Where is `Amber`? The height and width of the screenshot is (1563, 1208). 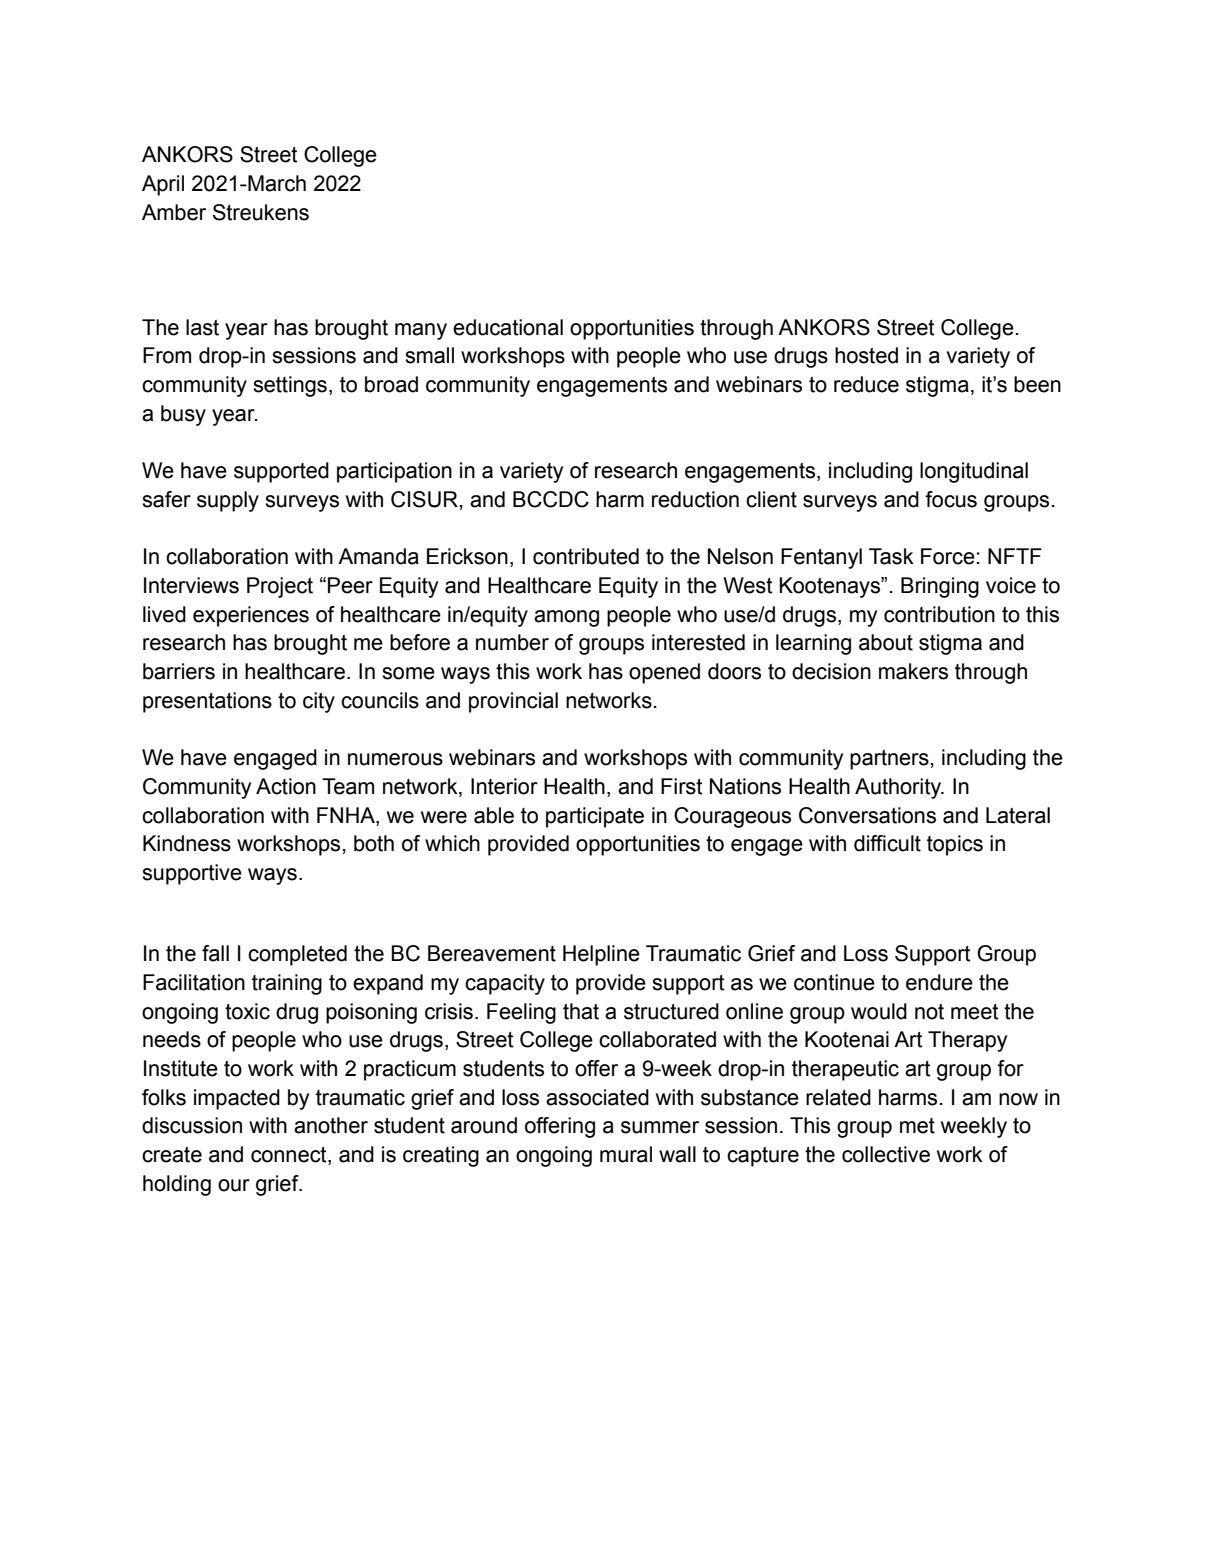 Amber is located at coordinates (174, 212).
